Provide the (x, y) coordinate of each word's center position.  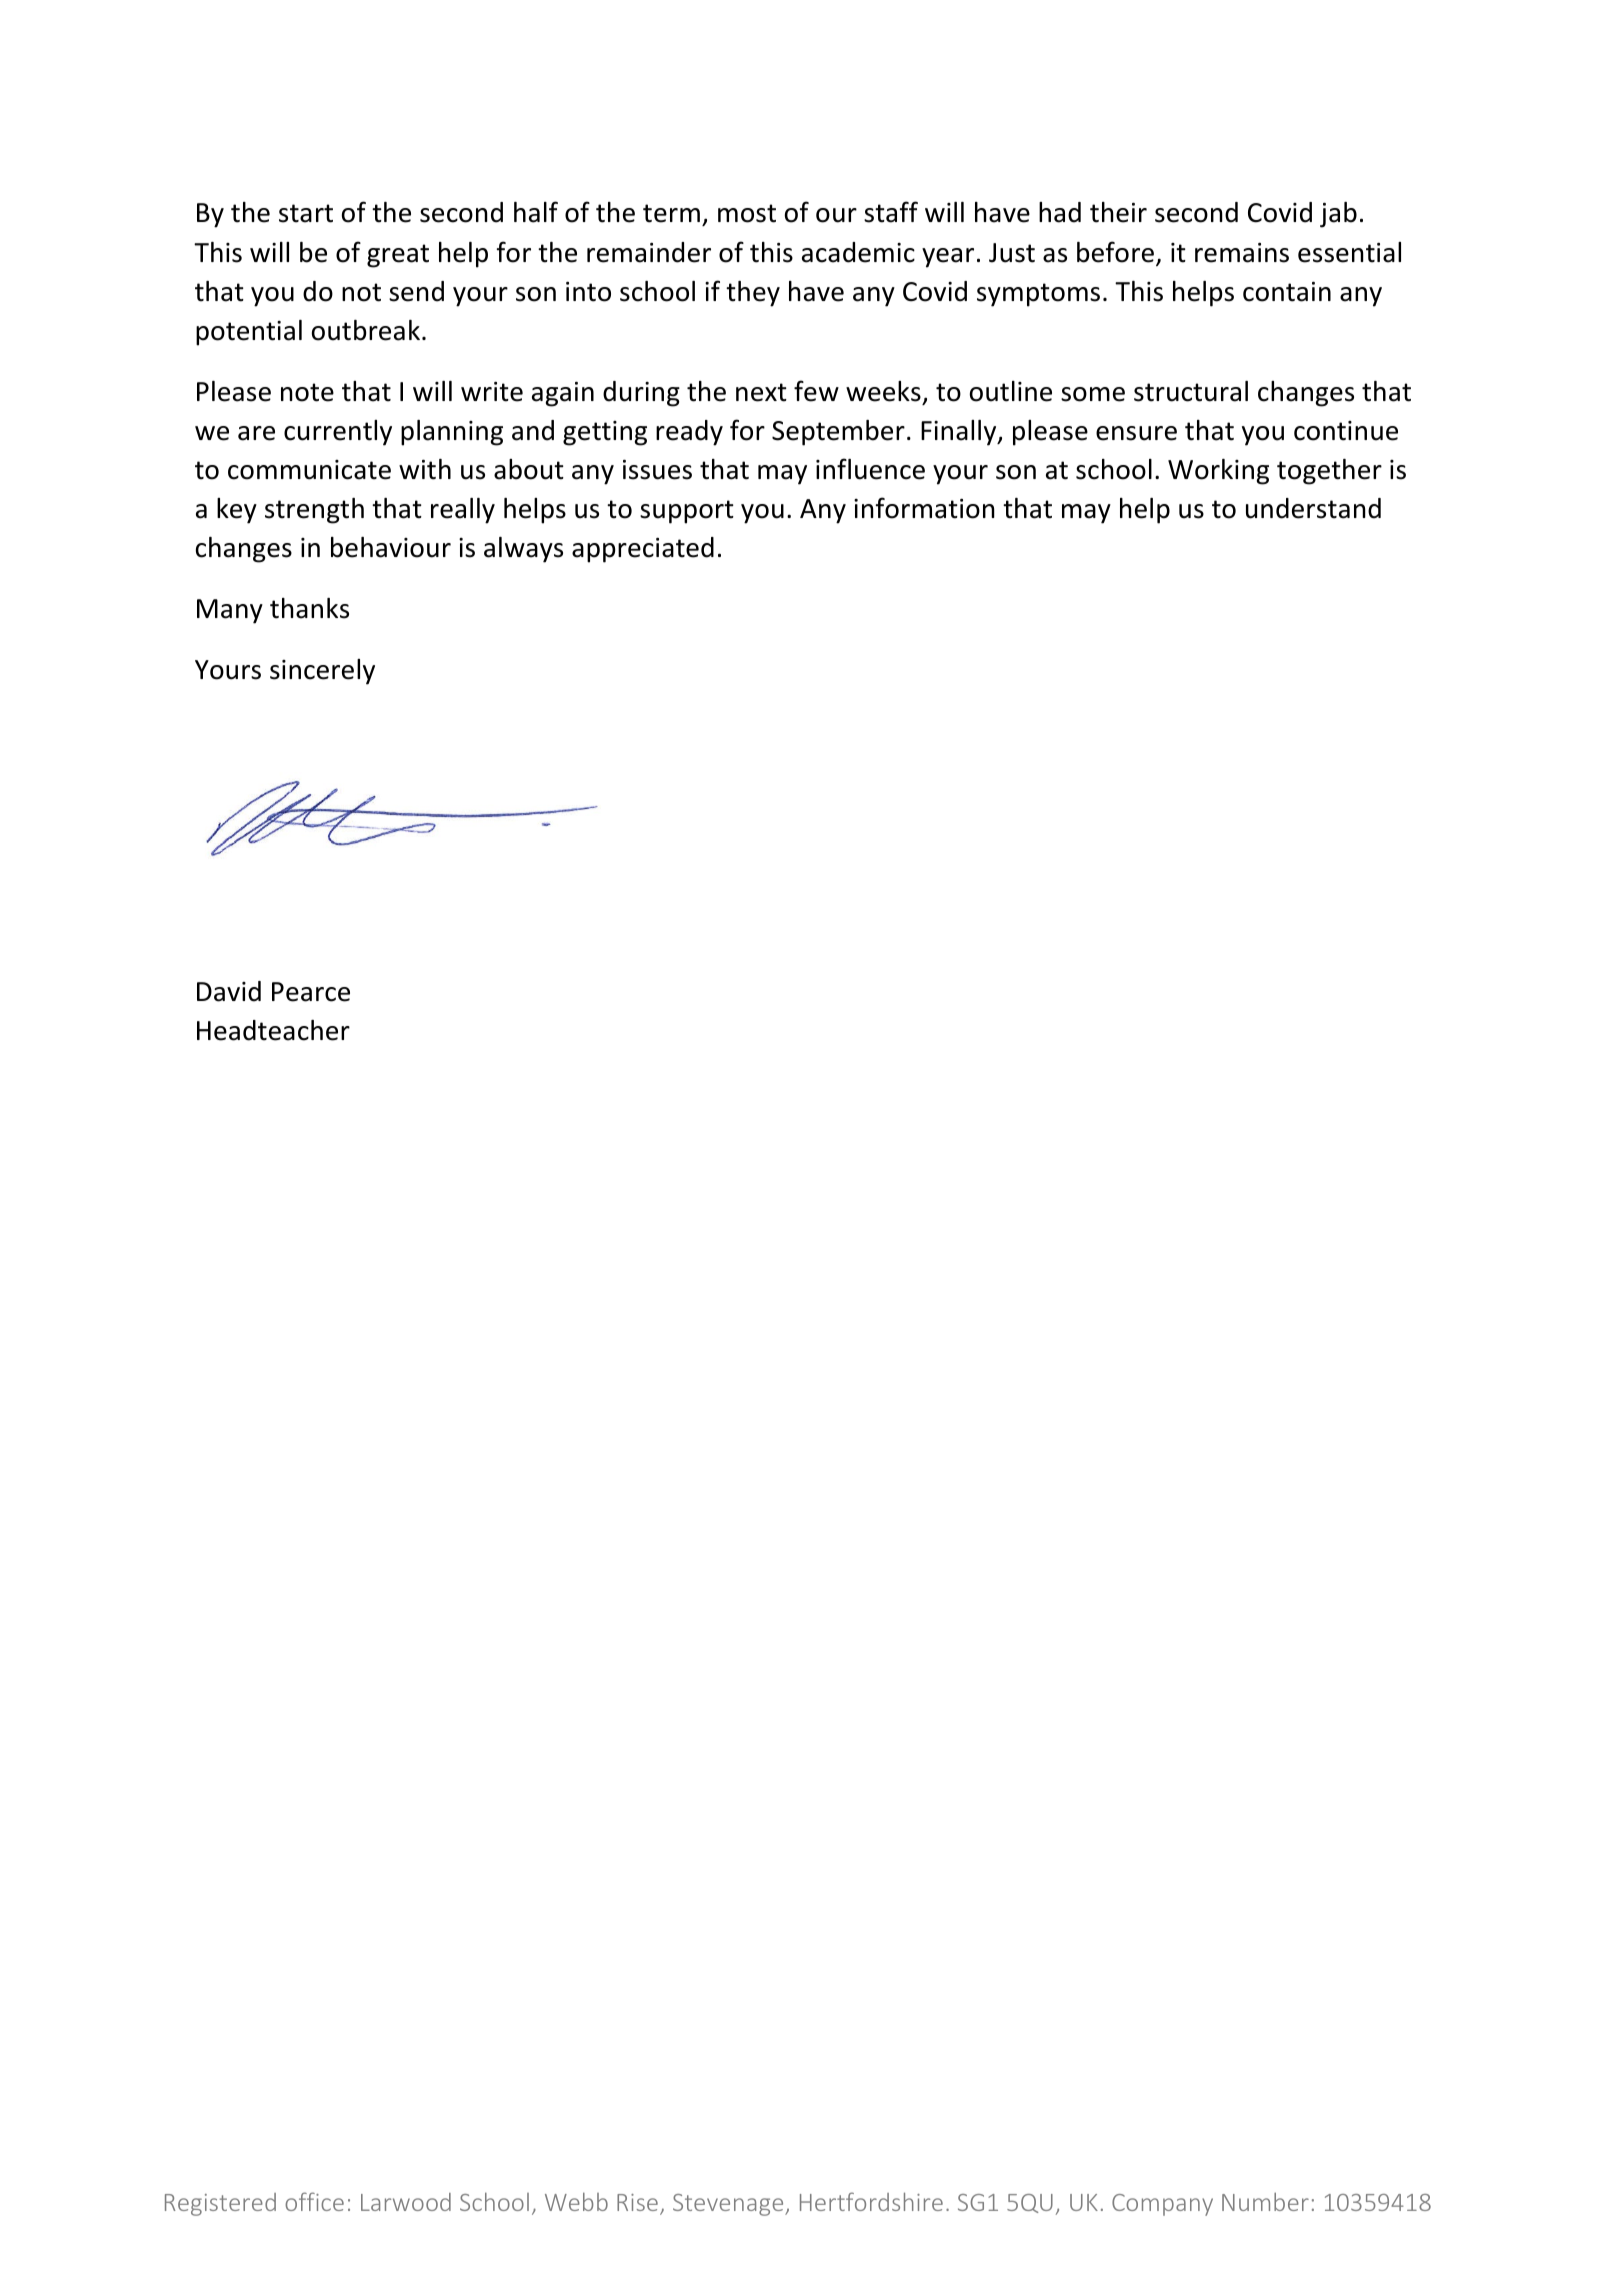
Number (1265, 2201)
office (314, 2201)
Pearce (311, 992)
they (753, 294)
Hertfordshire (871, 2201)
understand (1313, 508)
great (398, 256)
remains (1242, 253)
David (229, 991)
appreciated (643, 550)
